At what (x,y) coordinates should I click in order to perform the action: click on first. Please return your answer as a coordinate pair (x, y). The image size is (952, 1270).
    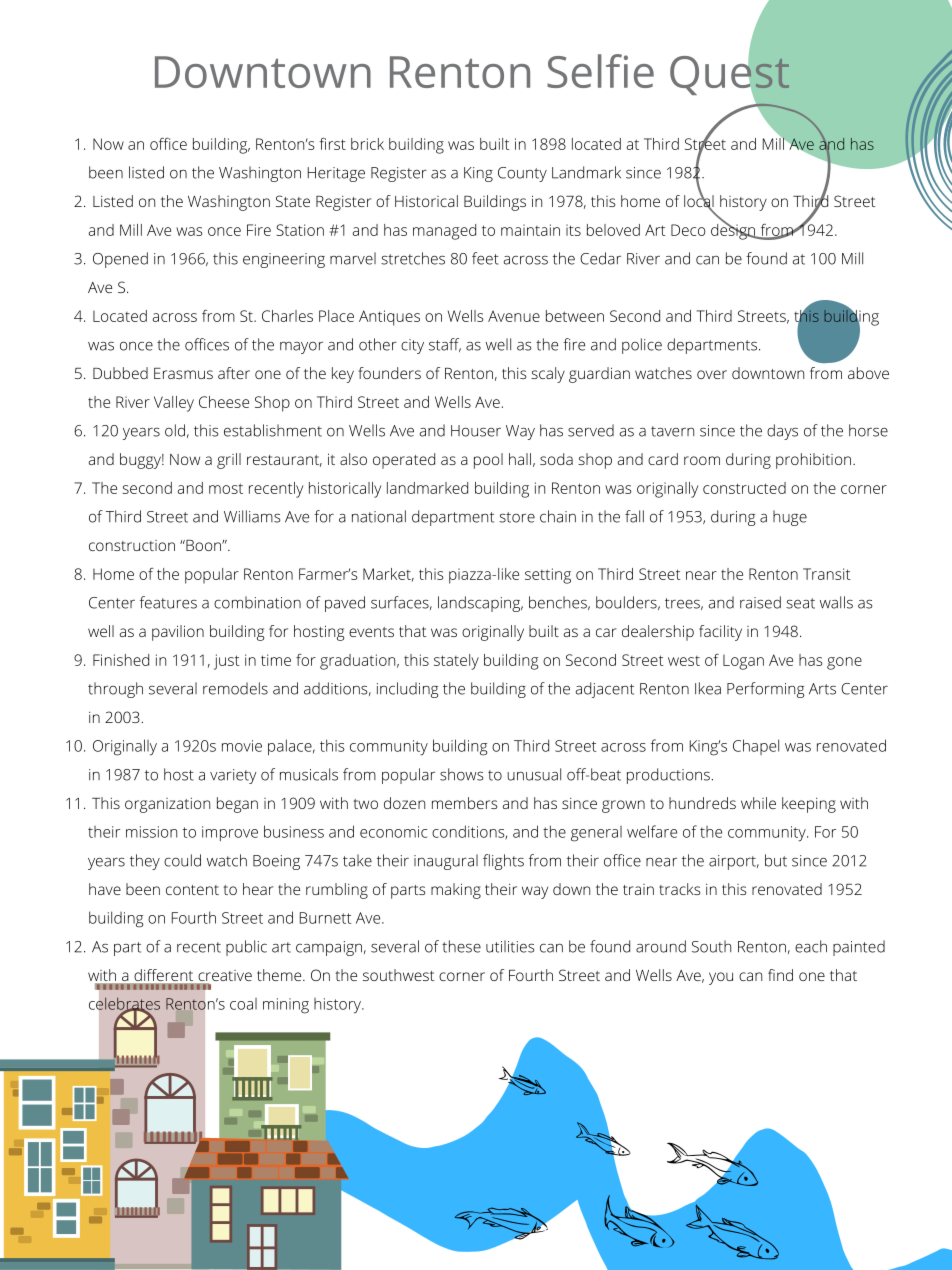
    Looking at the image, I should click on (332, 144).
